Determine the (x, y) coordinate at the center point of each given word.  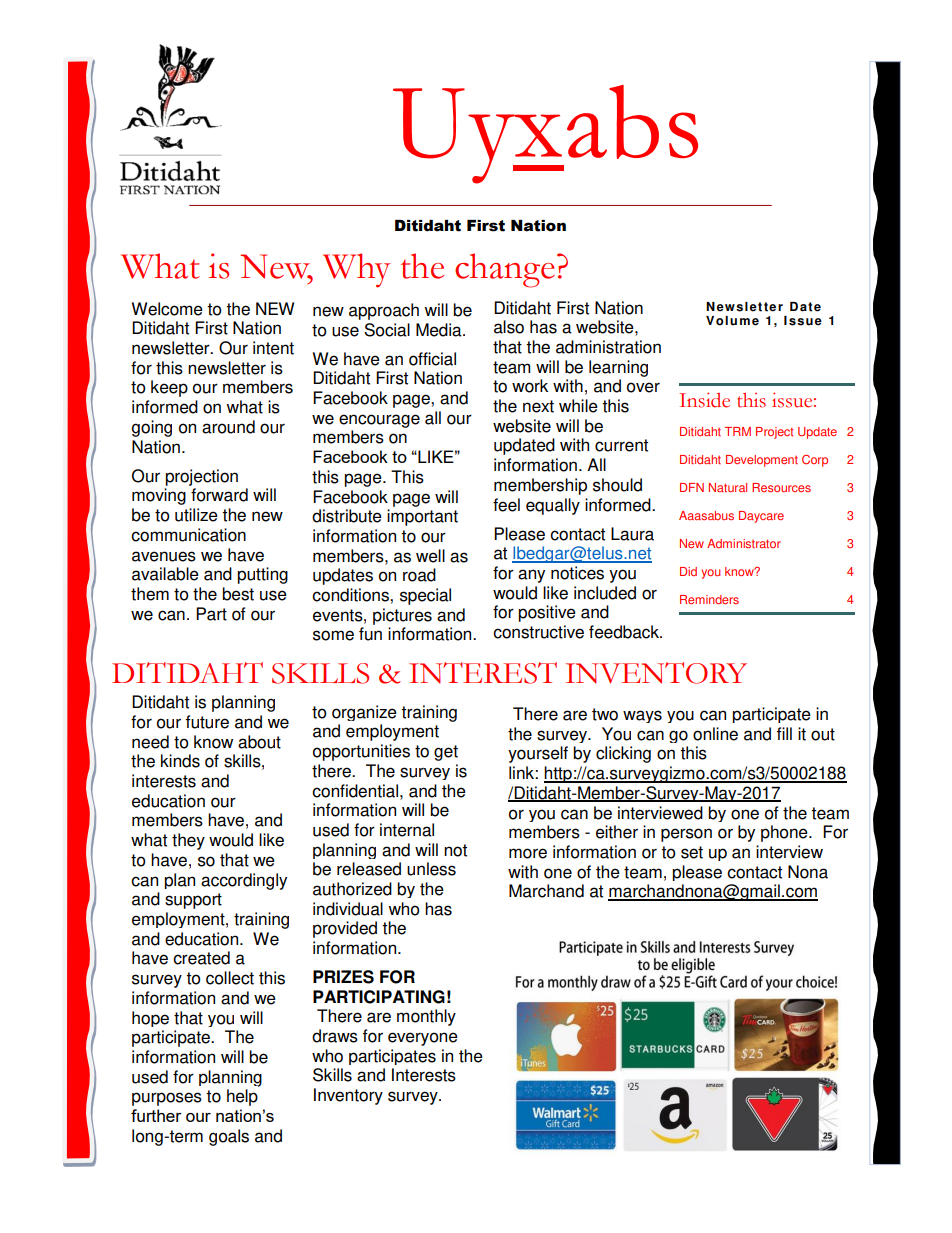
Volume (732, 321)
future (207, 722)
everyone (423, 1039)
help (242, 1097)
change (505, 270)
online (715, 734)
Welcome (167, 309)
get (446, 753)
